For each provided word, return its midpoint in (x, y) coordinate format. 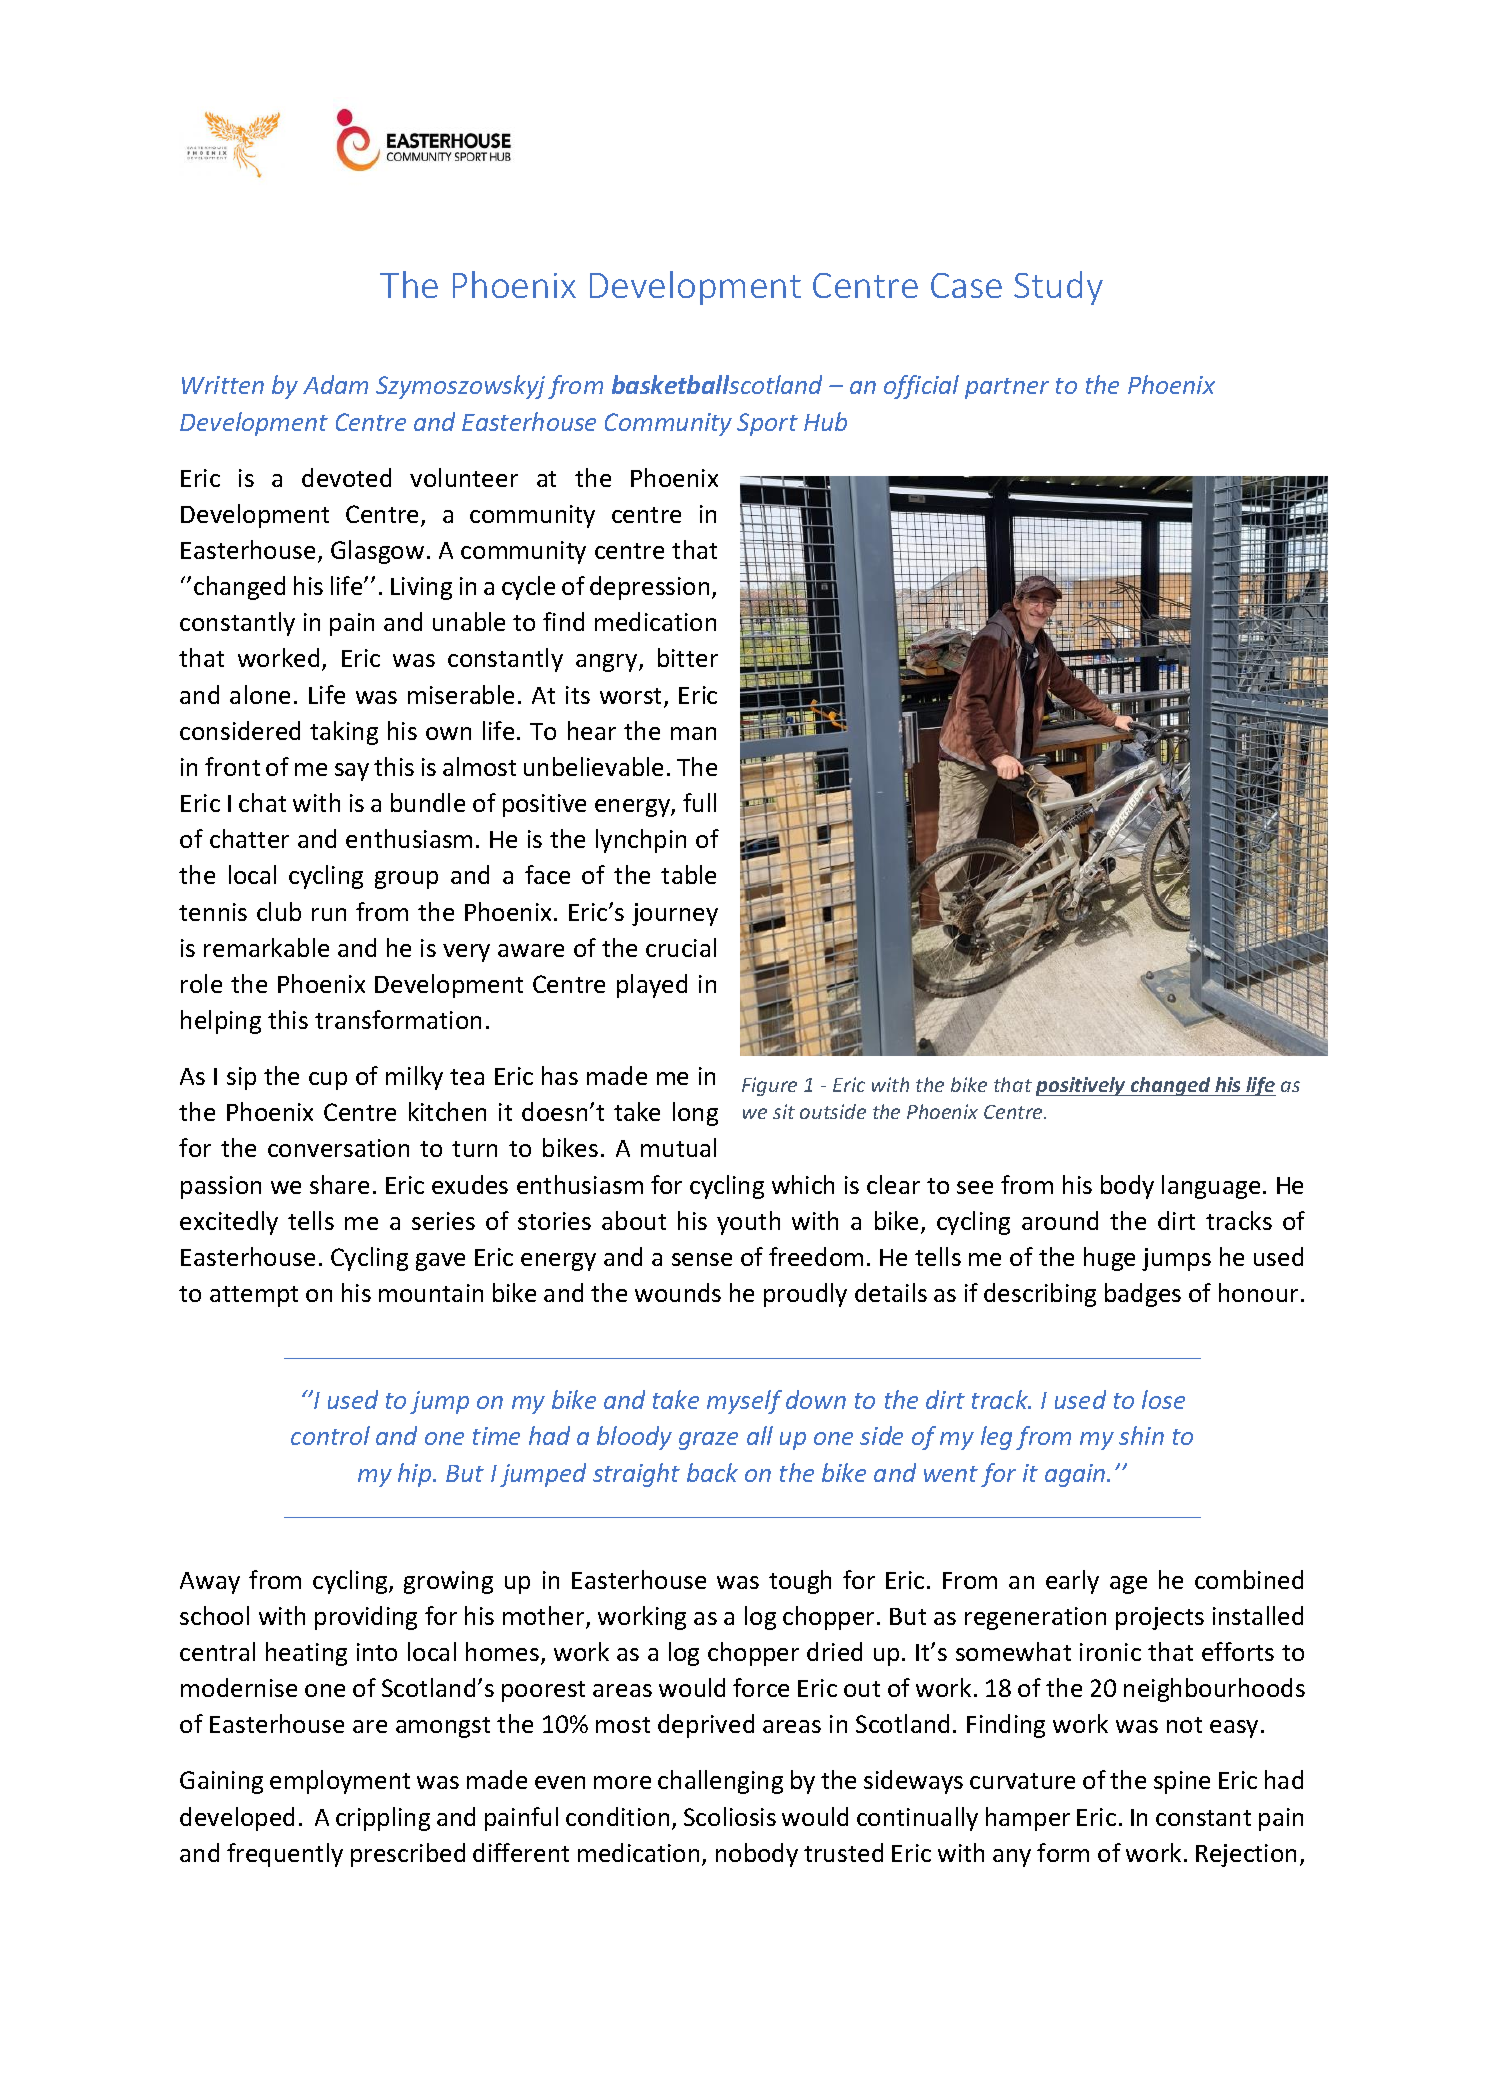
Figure (769, 1086)
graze (708, 1441)
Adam (335, 384)
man (693, 733)
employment (340, 1782)
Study (1058, 288)
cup (328, 1081)
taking (344, 733)
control (330, 1435)
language (1211, 1187)
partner (1007, 388)
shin (1141, 1435)
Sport (767, 424)
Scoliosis (730, 1816)
